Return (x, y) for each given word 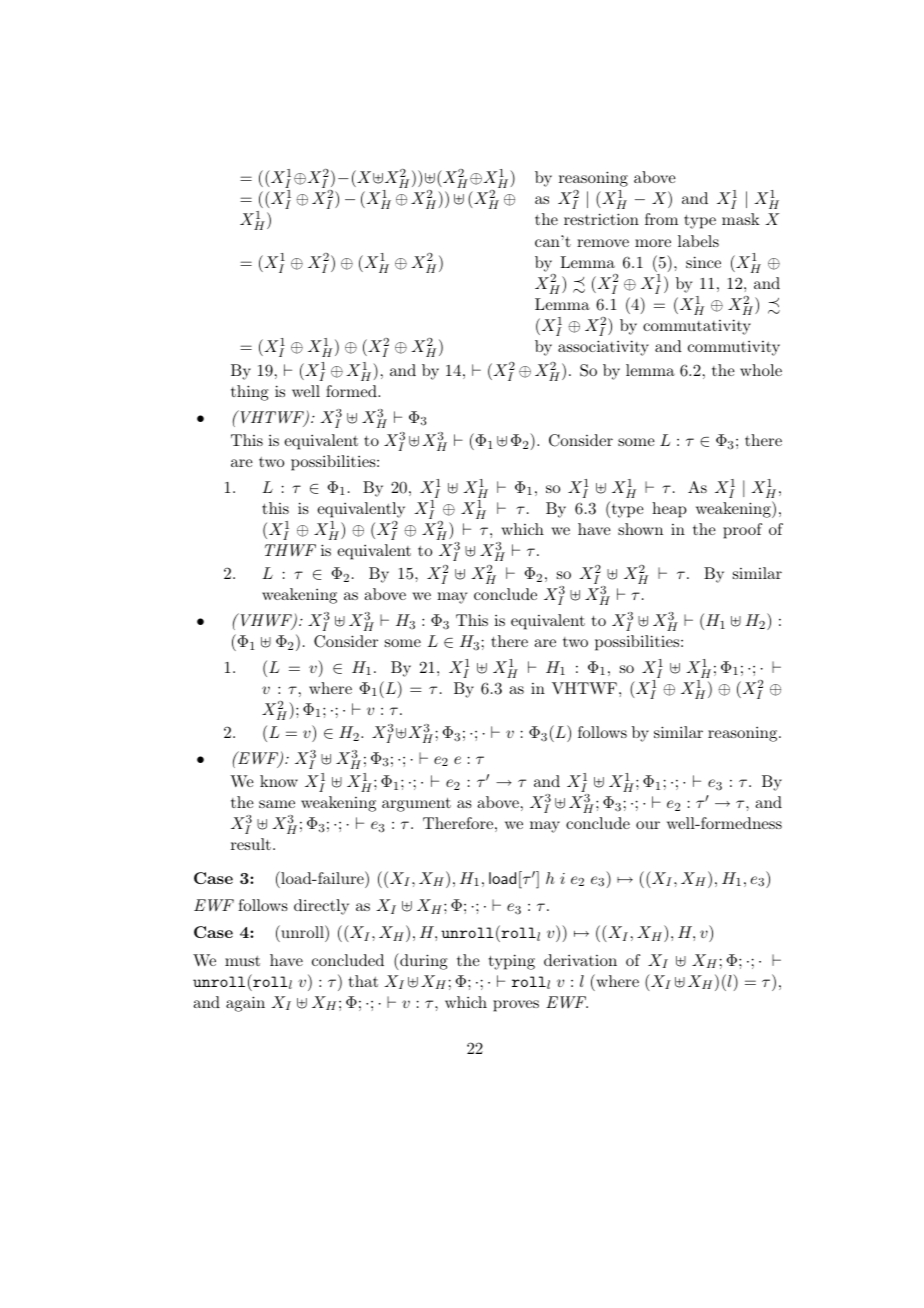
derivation (580, 960)
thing (250, 393)
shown (640, 529)
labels (698, 241)
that (363, 981)
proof (742, 531)
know (279, 781)
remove (603, 243)
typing (512, 962)
